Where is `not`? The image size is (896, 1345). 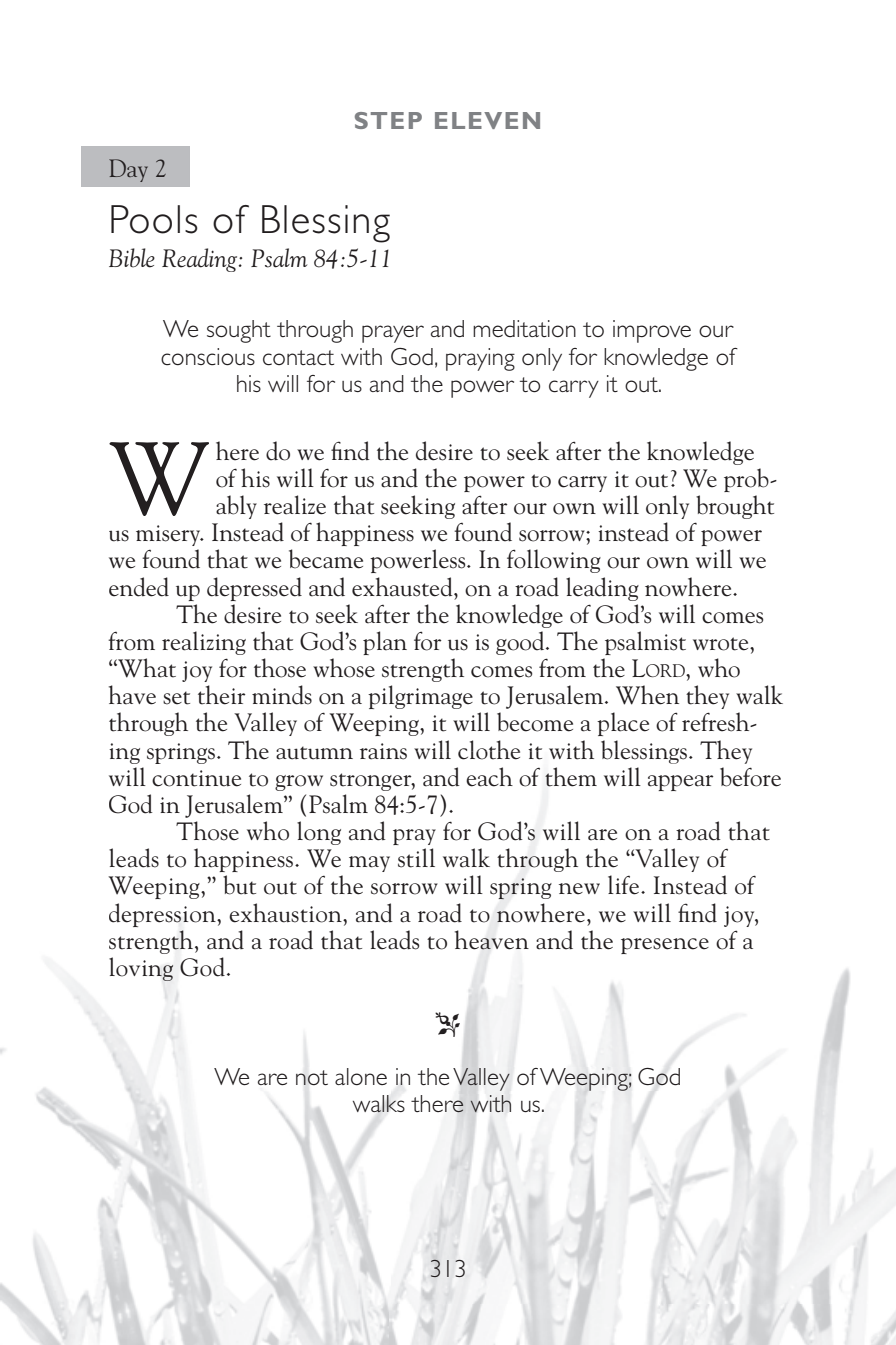
not is located at coordinates (312, 1077).
